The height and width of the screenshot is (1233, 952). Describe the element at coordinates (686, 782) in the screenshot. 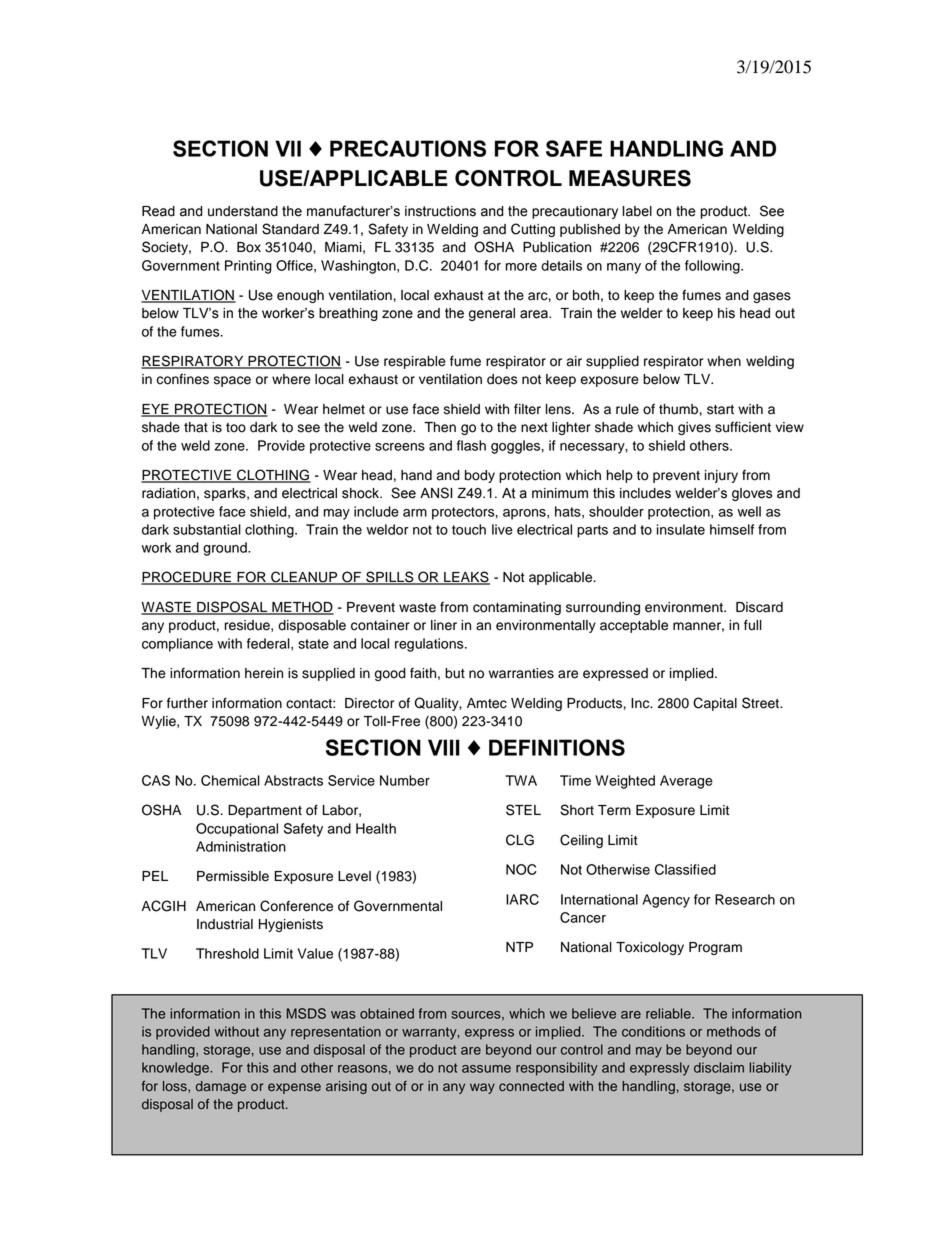

I see `Average` at that location.
